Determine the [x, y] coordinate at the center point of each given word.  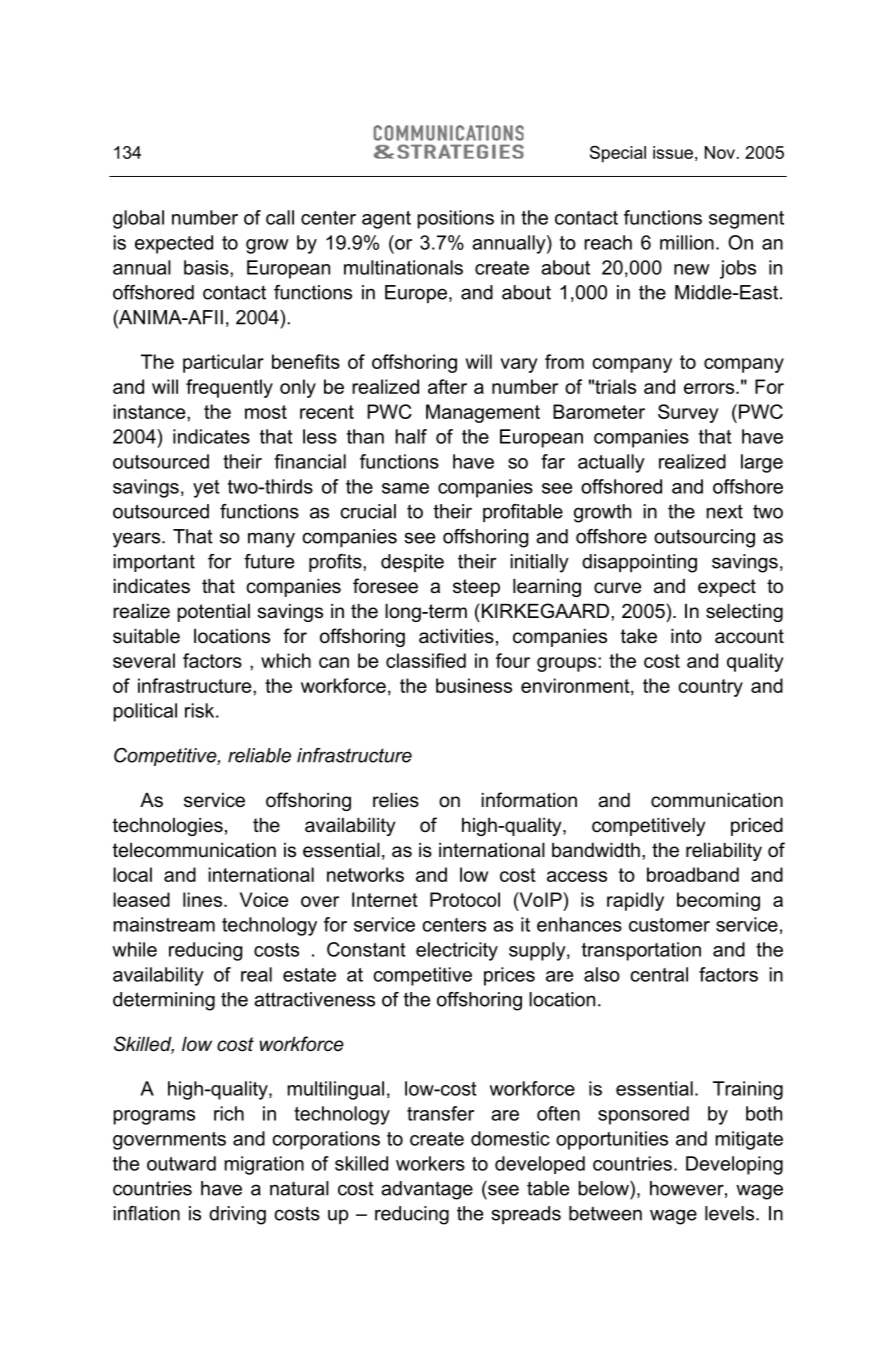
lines [202, 899]
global [138, 219]
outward [181, 1163]
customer [669, 925]
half [411, 436]
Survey [688, 413]
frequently [229, 388]
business [474, 685]
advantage [427, 1190]
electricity [457, 951]
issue [673, 152]
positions [456, 219]
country [710, 688]
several [144, 660]
